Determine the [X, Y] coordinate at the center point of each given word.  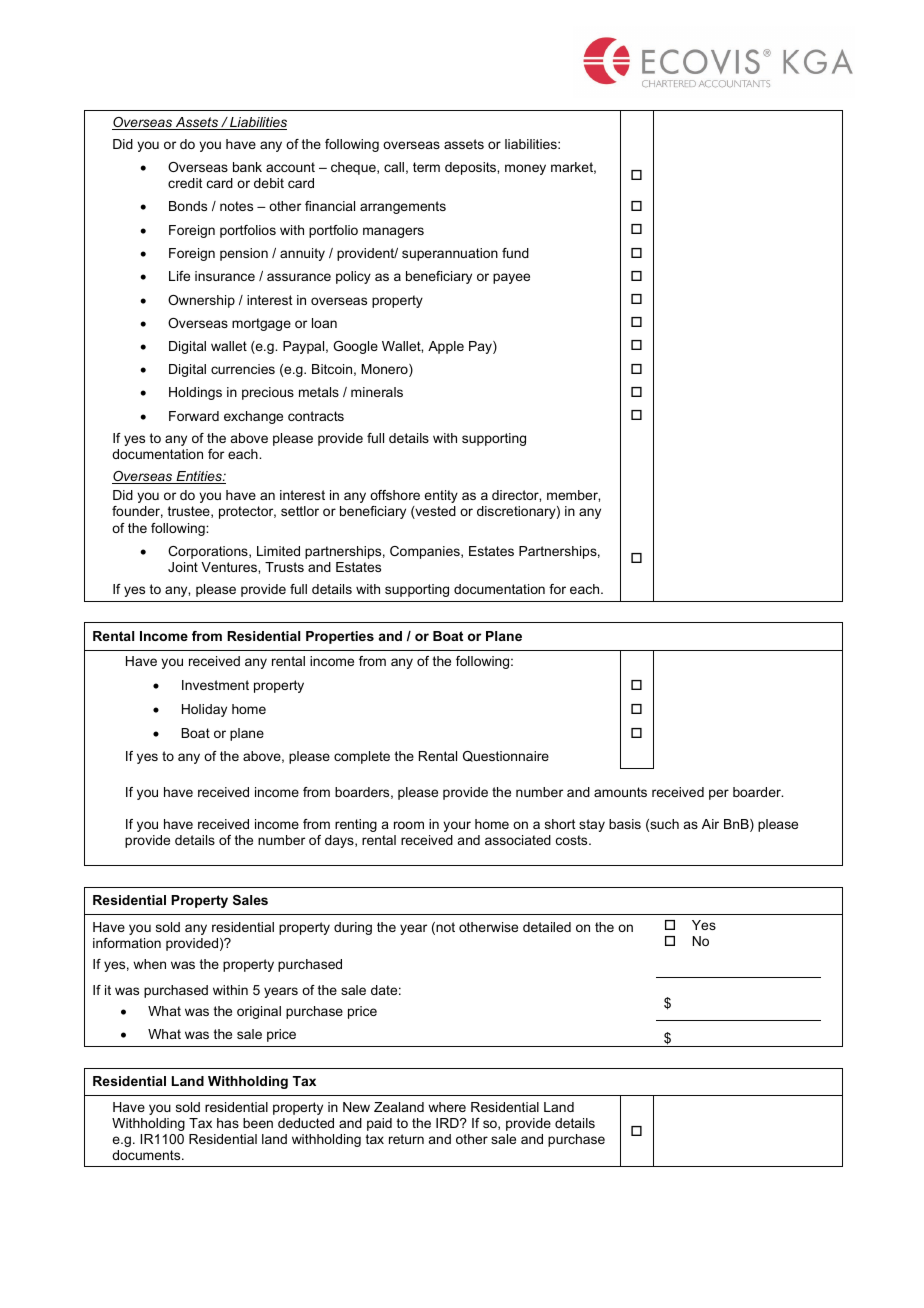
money [525, 169]
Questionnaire [506, 756]
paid [379, 1124]
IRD [448, 1123]
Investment [215, 685]
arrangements [403, 207]
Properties [340, 637]
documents [147, 1155]
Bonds [188, 206]
